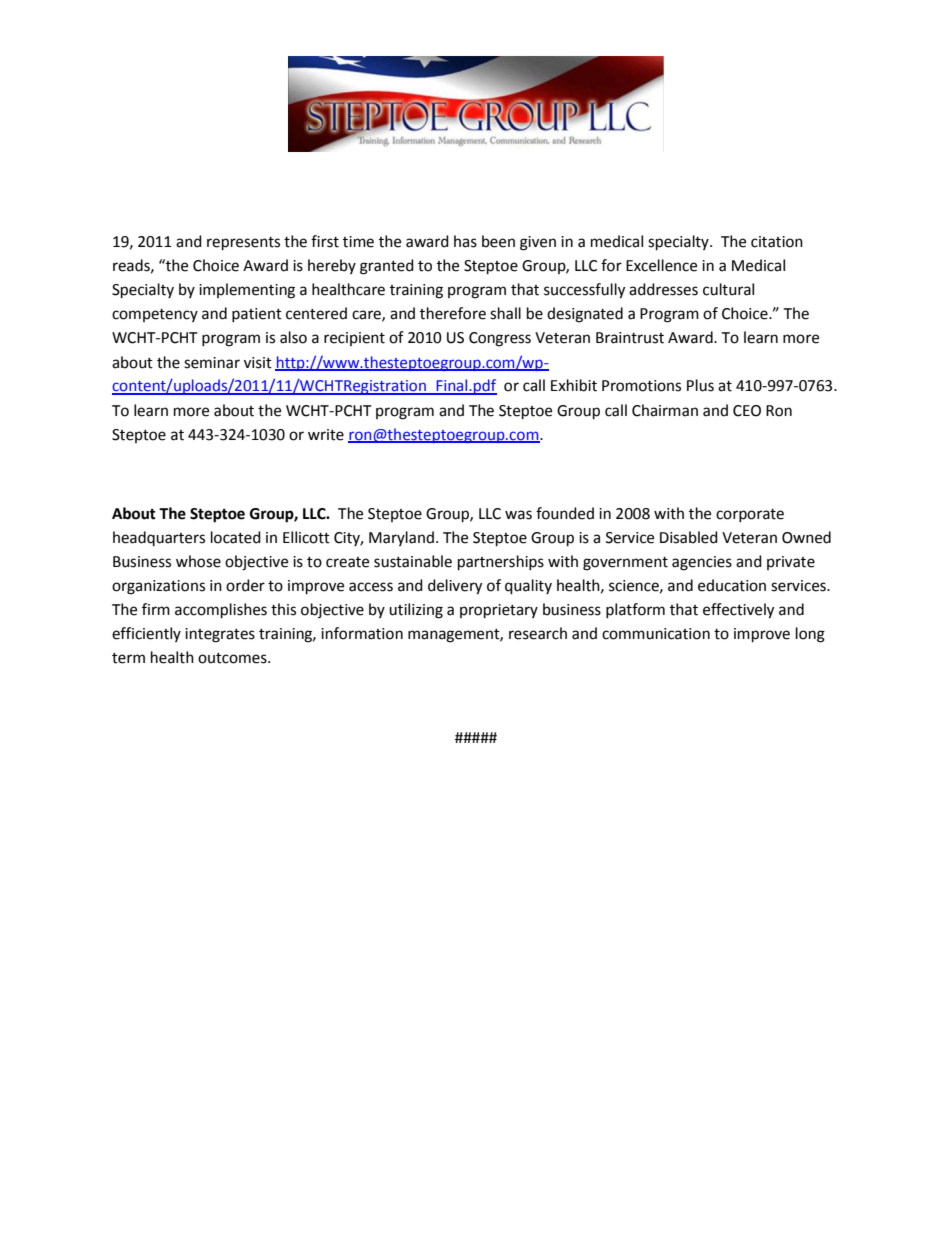 Image resolution: width=952 pixels, height=1233 pixels. I want to click on citation, so click(777, 242).
